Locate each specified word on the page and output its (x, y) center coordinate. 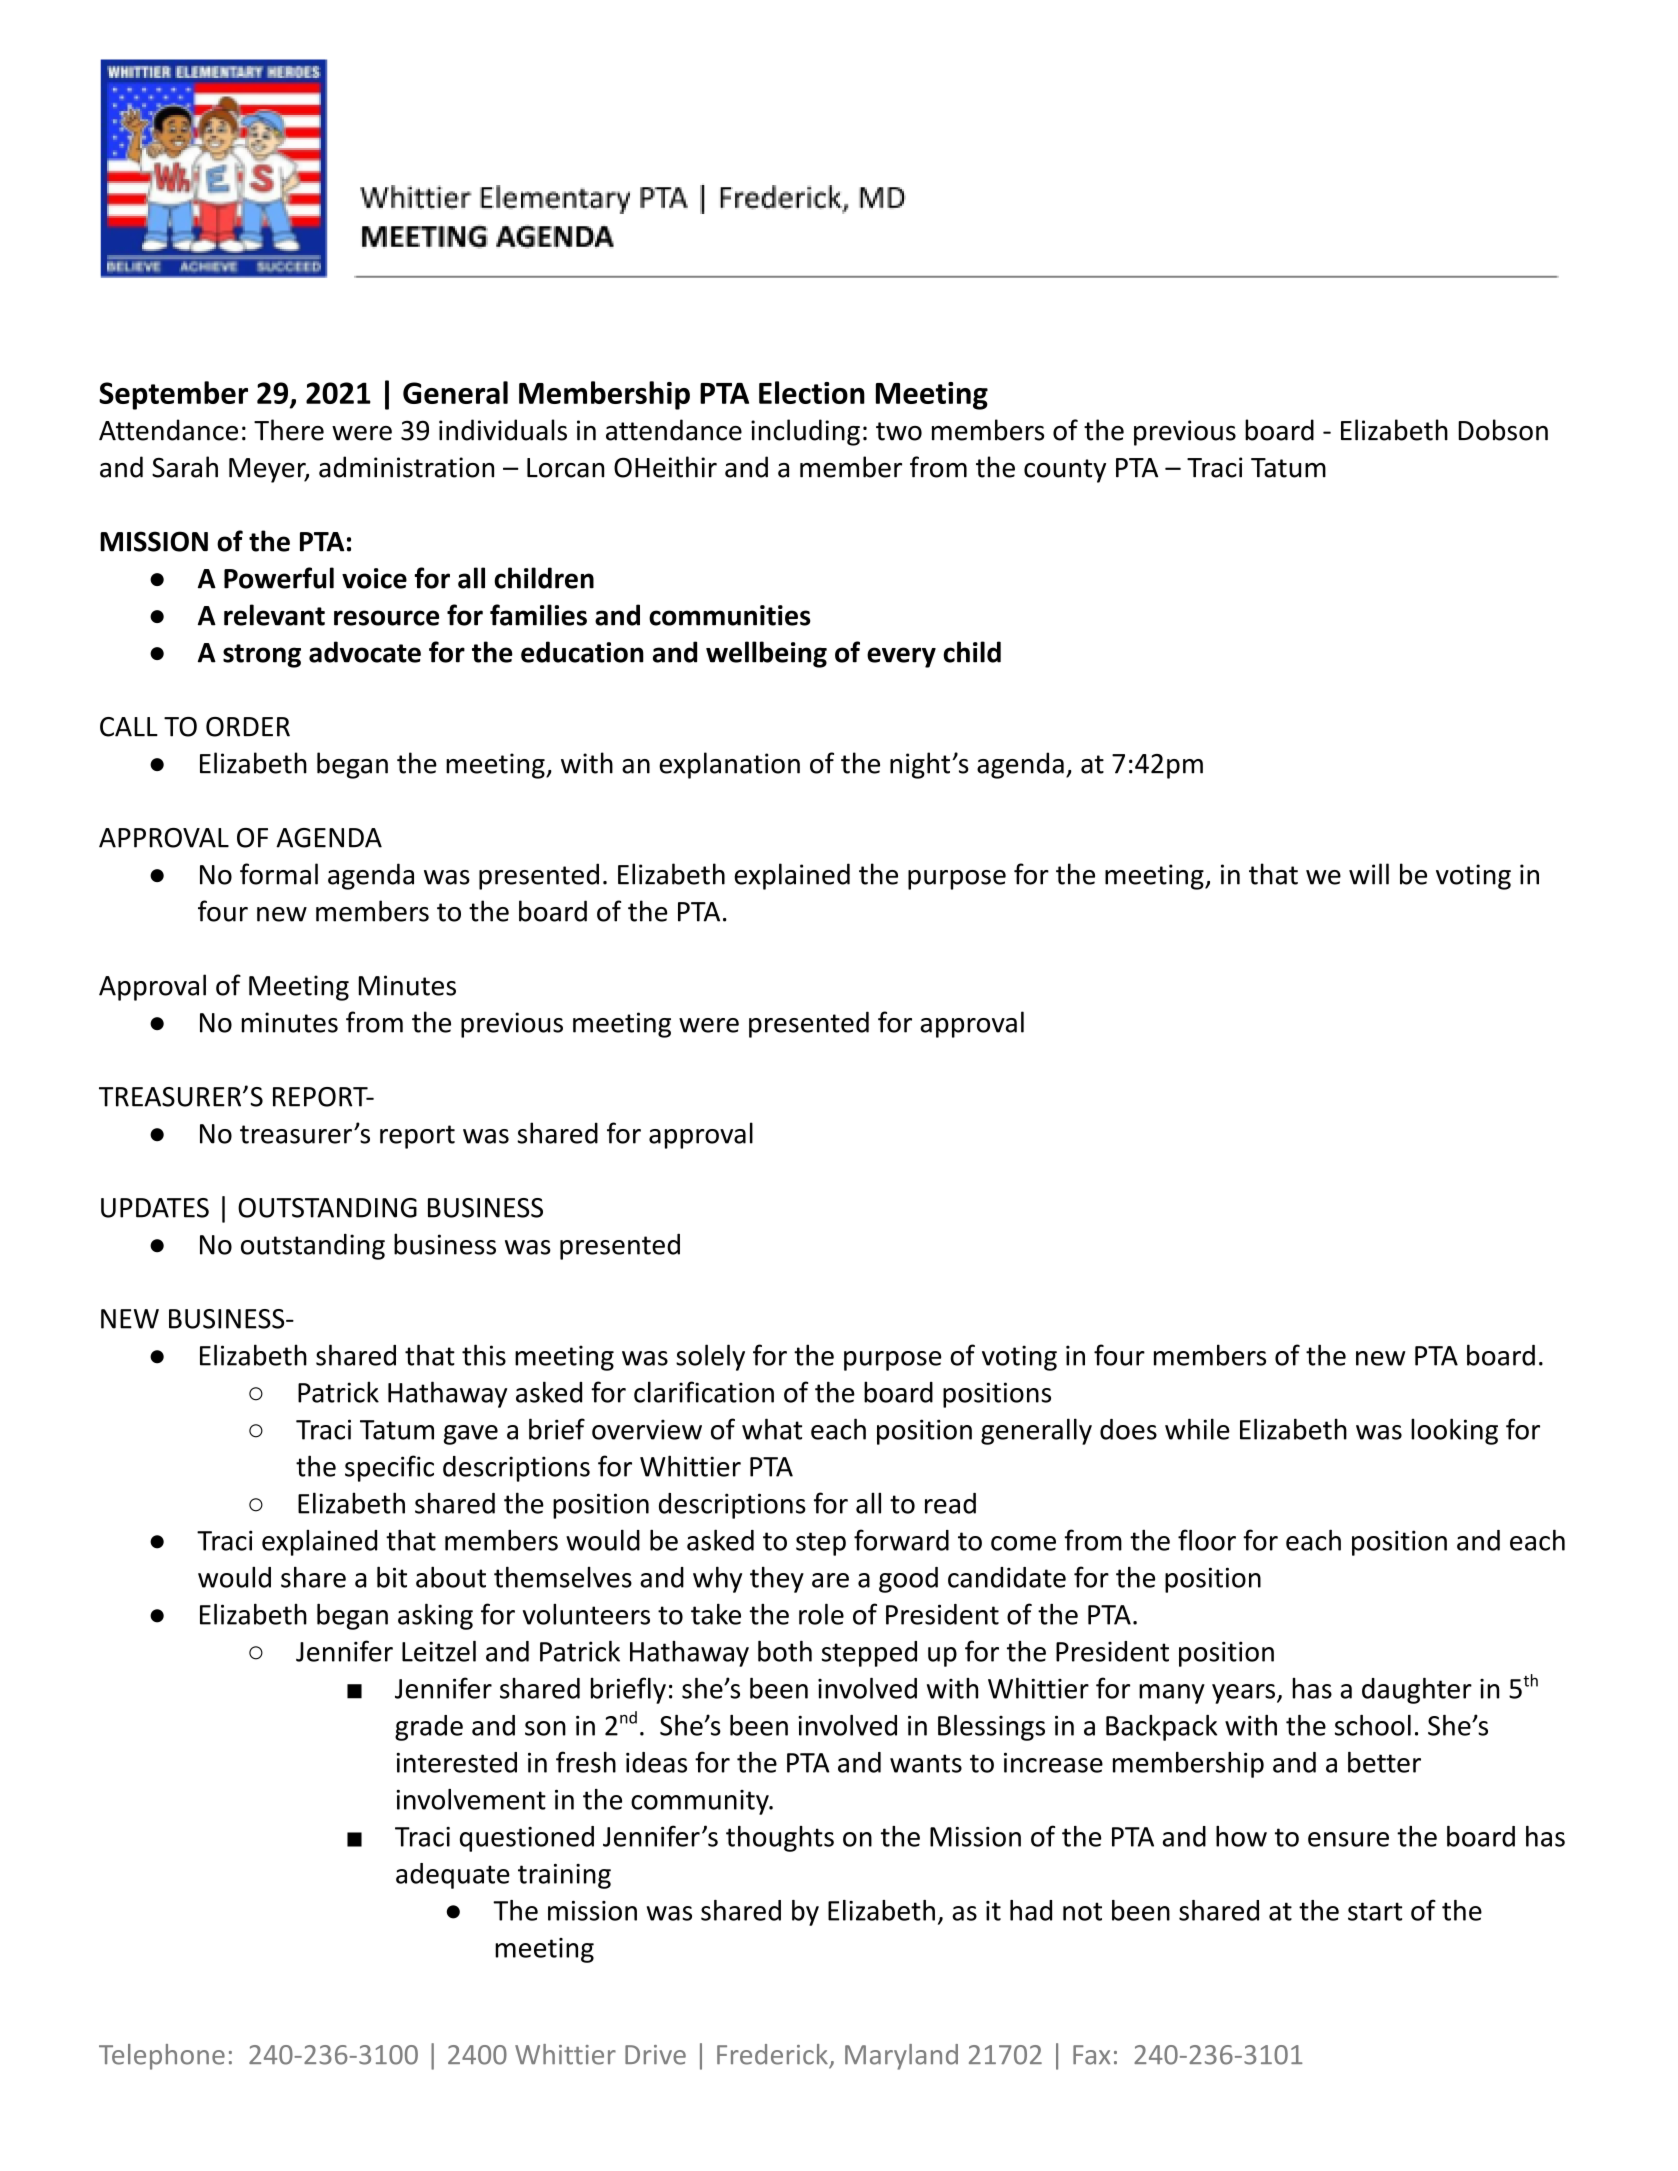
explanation (729, 765)
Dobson (1503, 430)
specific (389, 1468)
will (1369, 874)
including (805, 432)
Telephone (162, 2057)
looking (1454, 1431)
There (289, 430)
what (772, 1429)
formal (279, 874)
